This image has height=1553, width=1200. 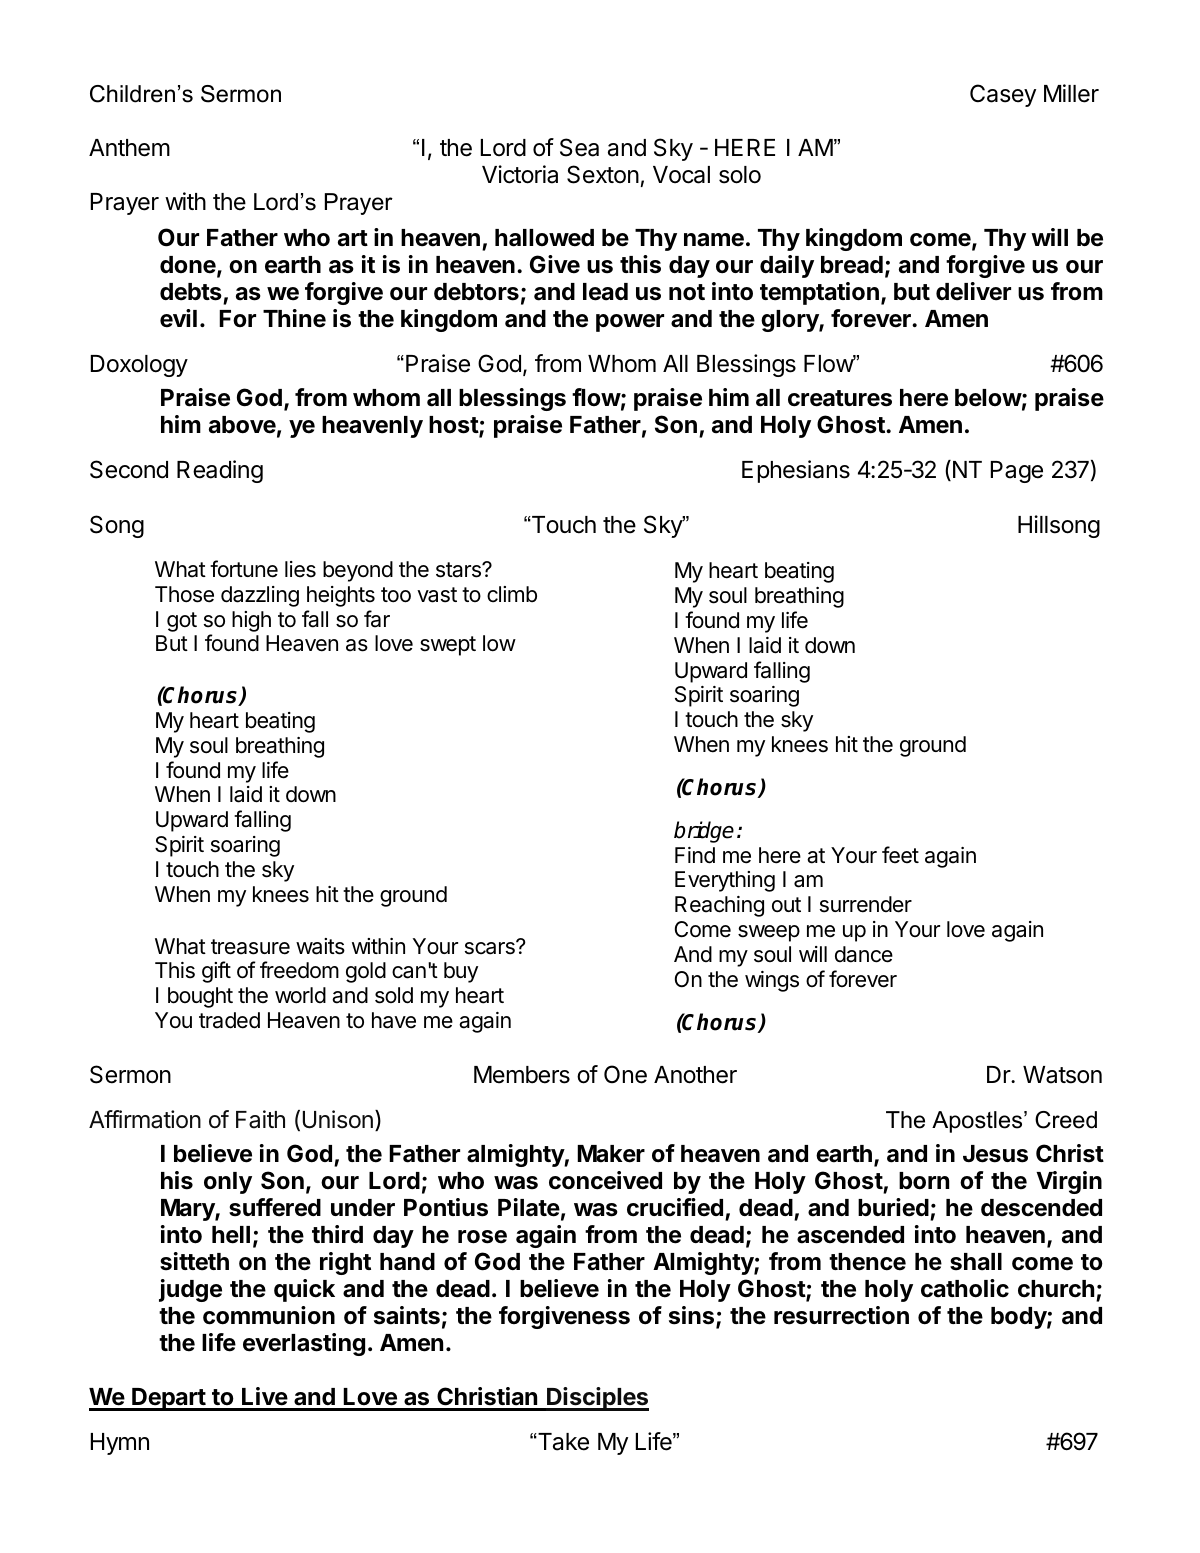 I want to click on bridge, so click(x=704, y=832).
